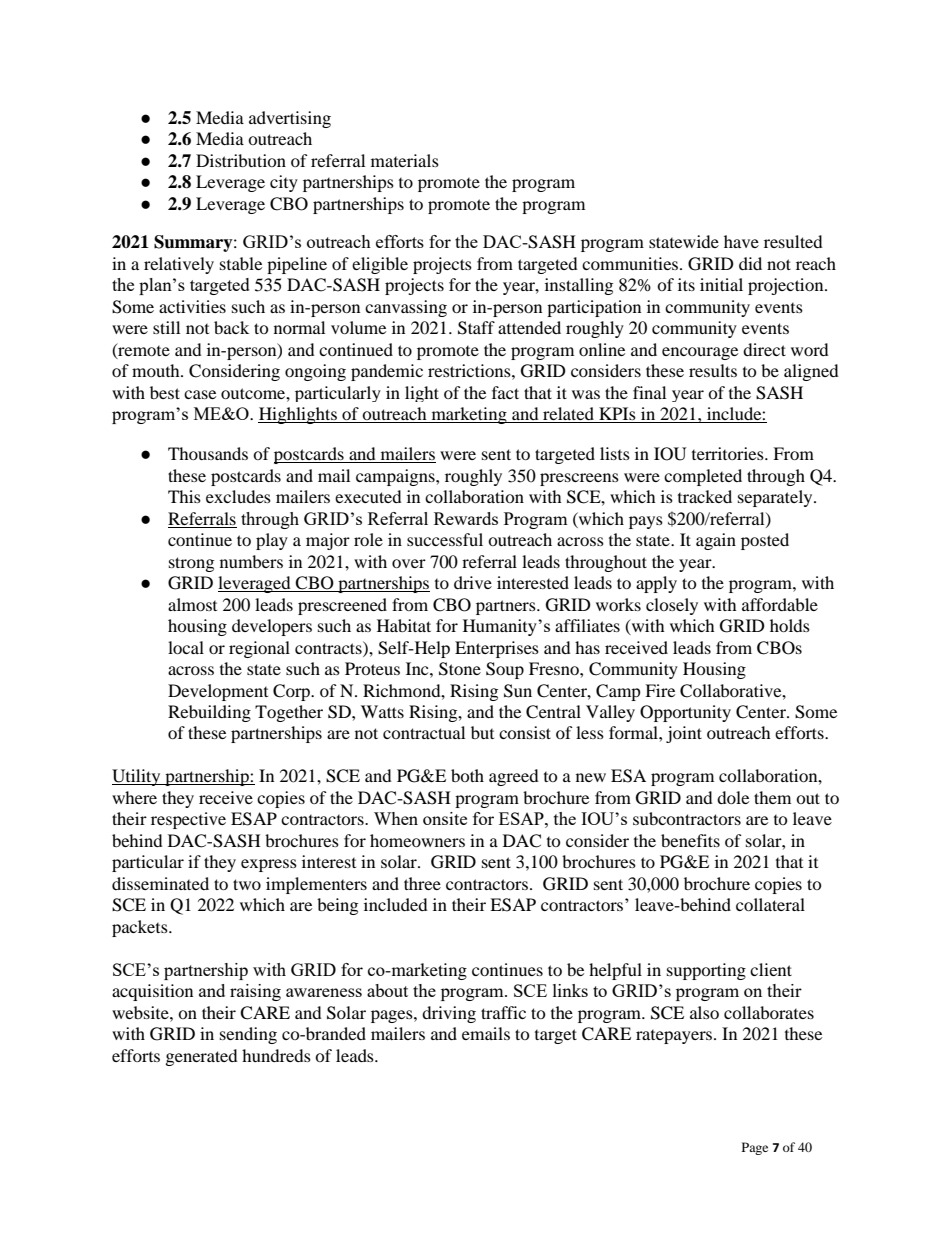 The height and width of the image is (1233, 952). What do you see at coordinates (192, 604) in the image?
I see `almost` at bounding box center [192, 604].
